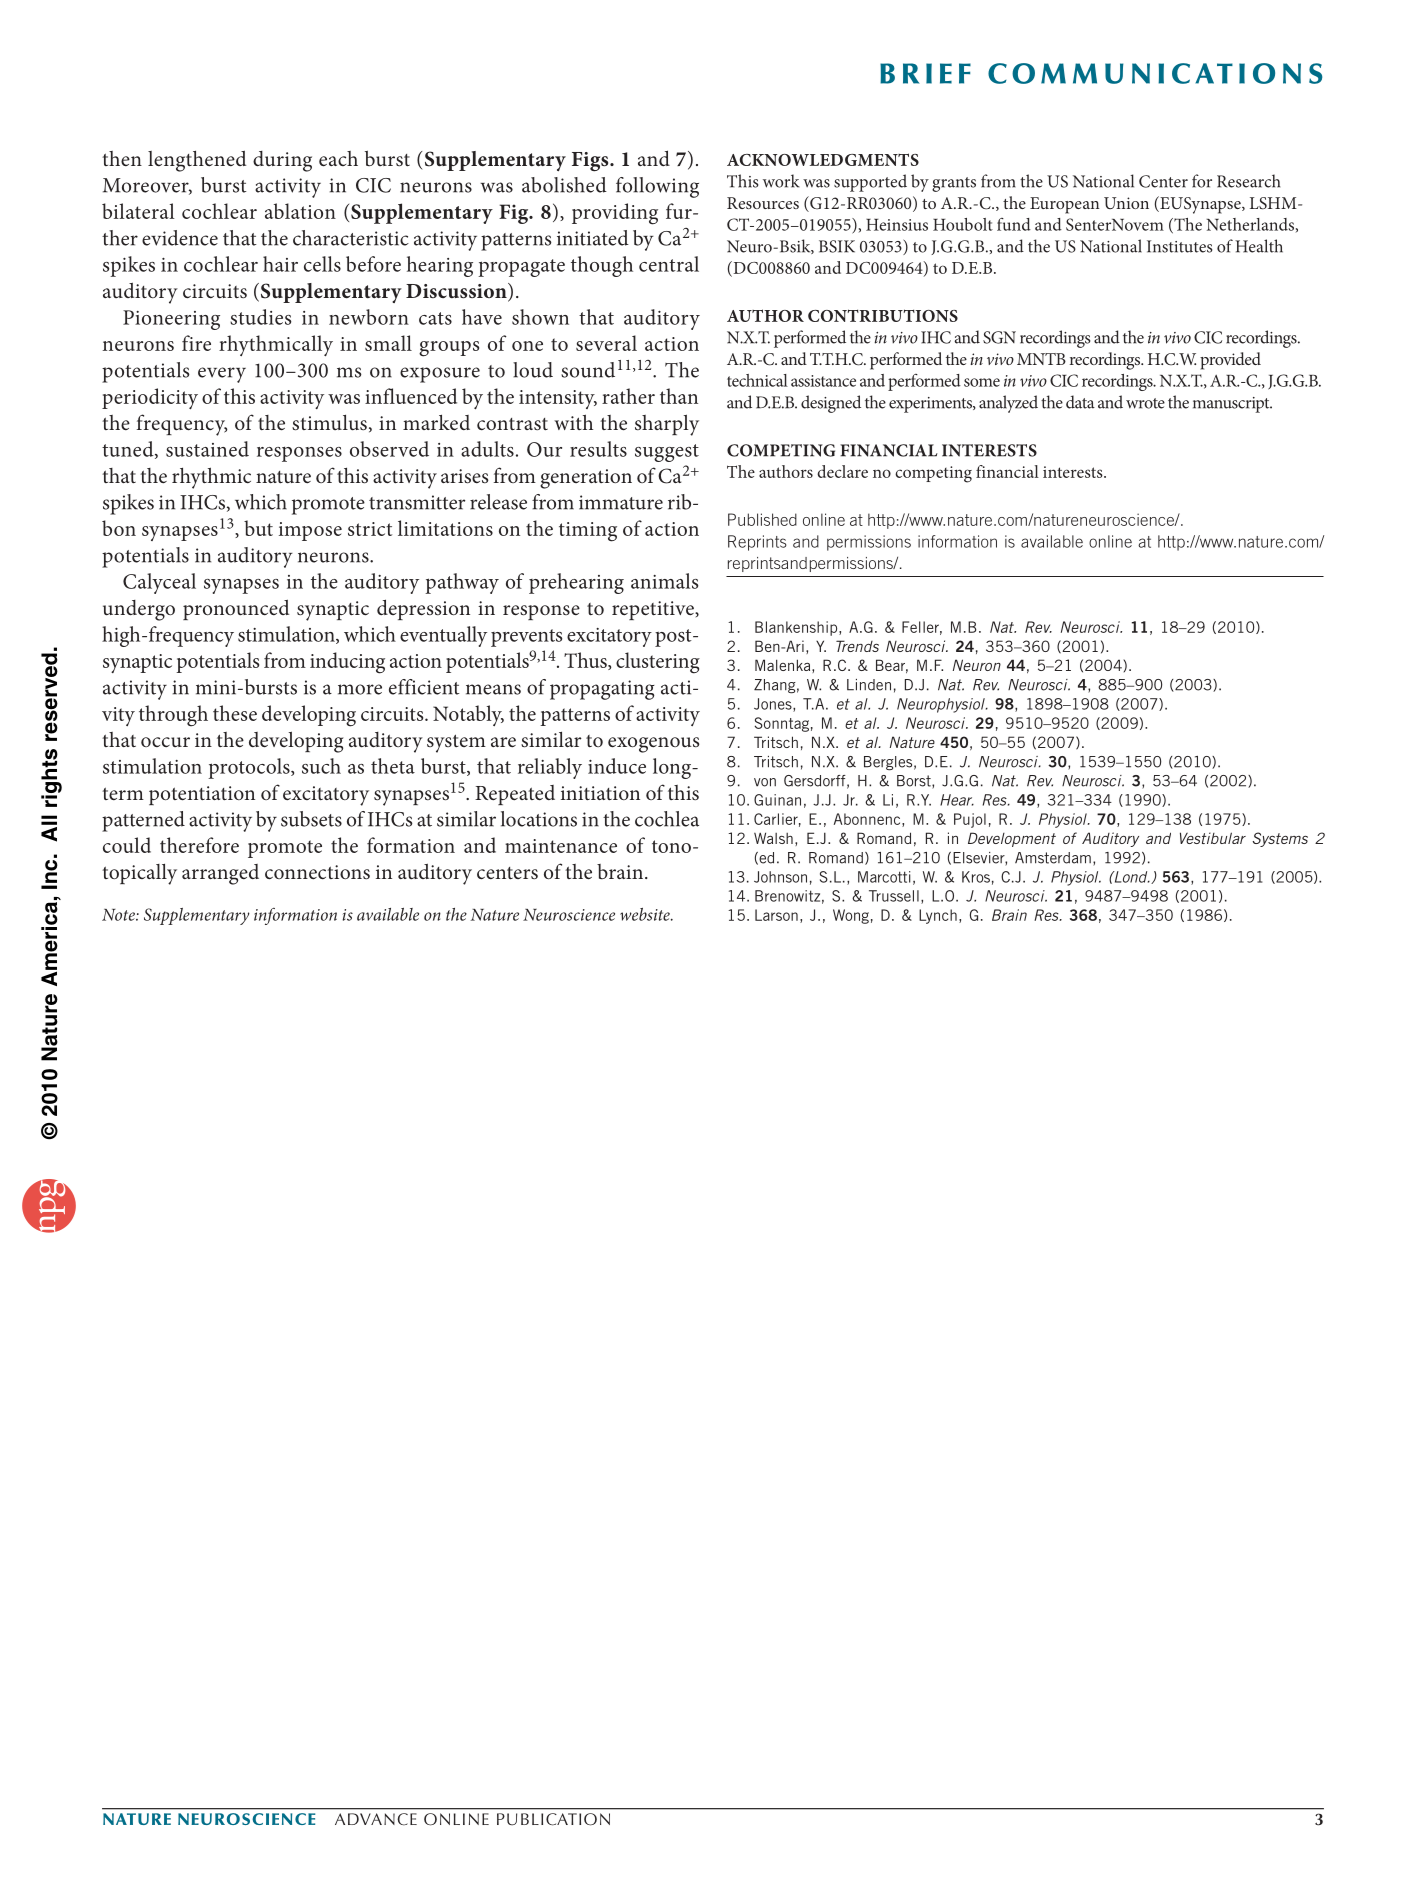 Image resolution: width=1426 pixels, height=1880 pixels. I want to click on Union, so click(1126, 203).
